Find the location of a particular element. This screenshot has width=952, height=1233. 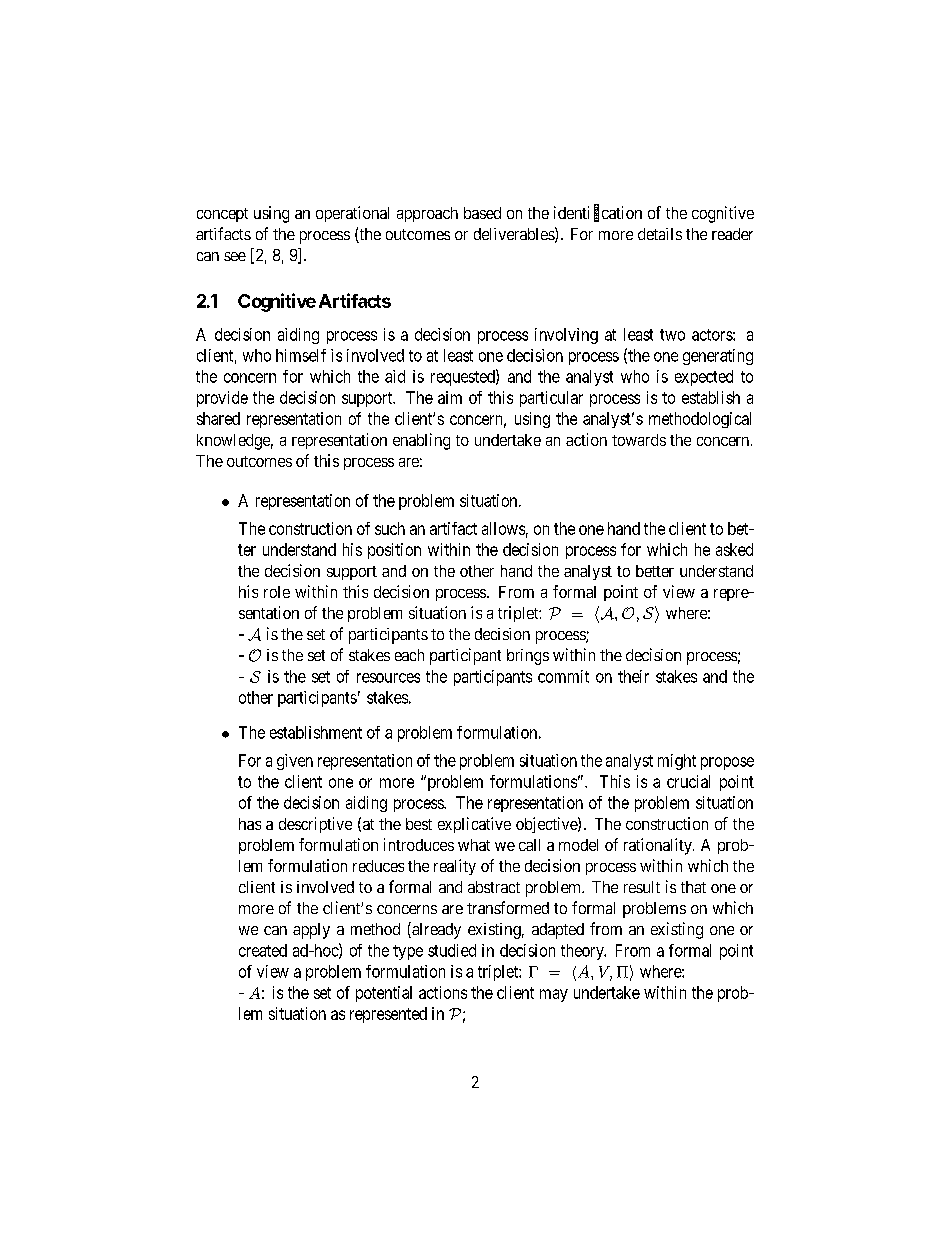

studied is located at coordinates (452, 950).
